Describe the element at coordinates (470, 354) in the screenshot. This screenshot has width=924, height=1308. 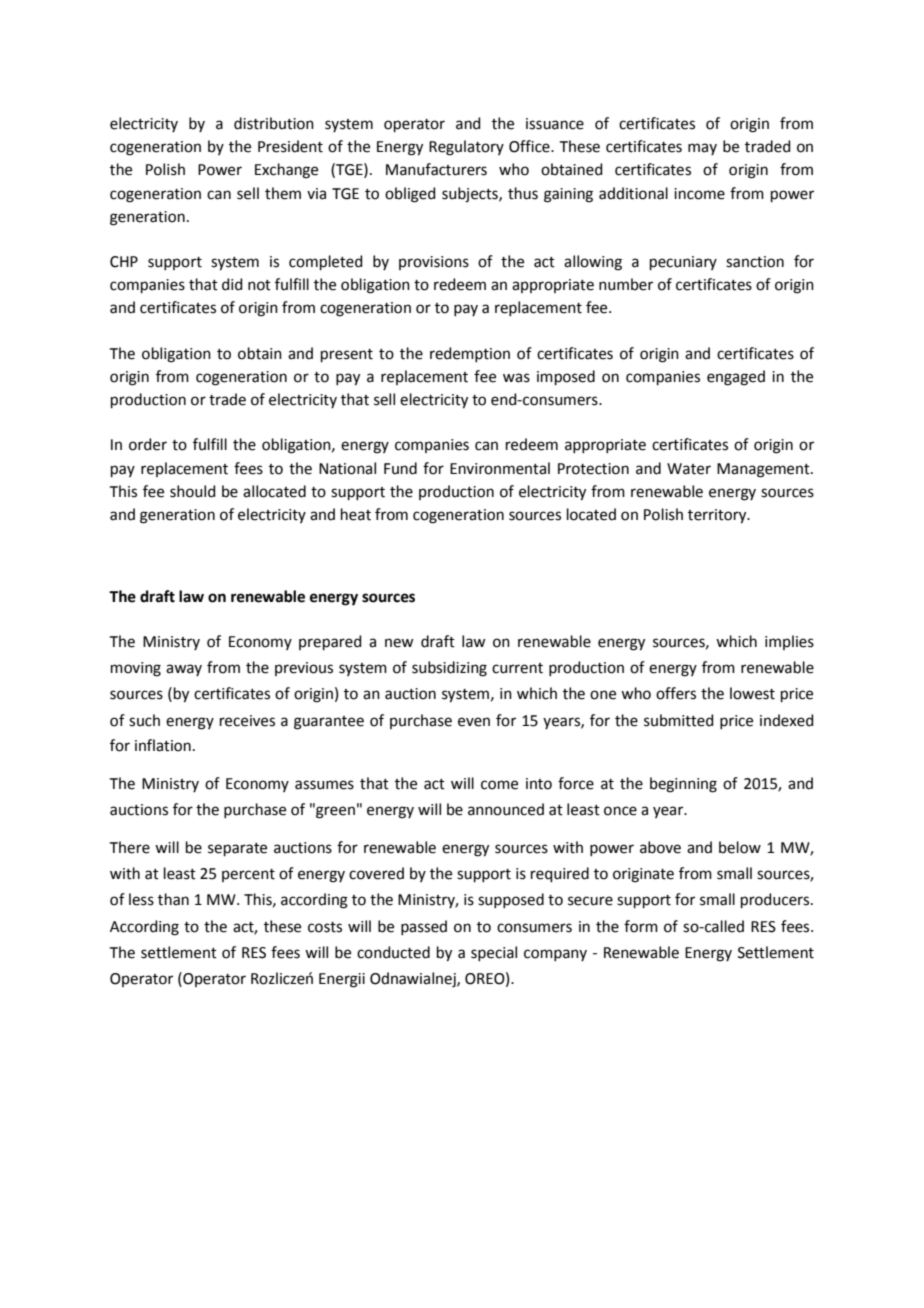
I see `redemption` at that location.
